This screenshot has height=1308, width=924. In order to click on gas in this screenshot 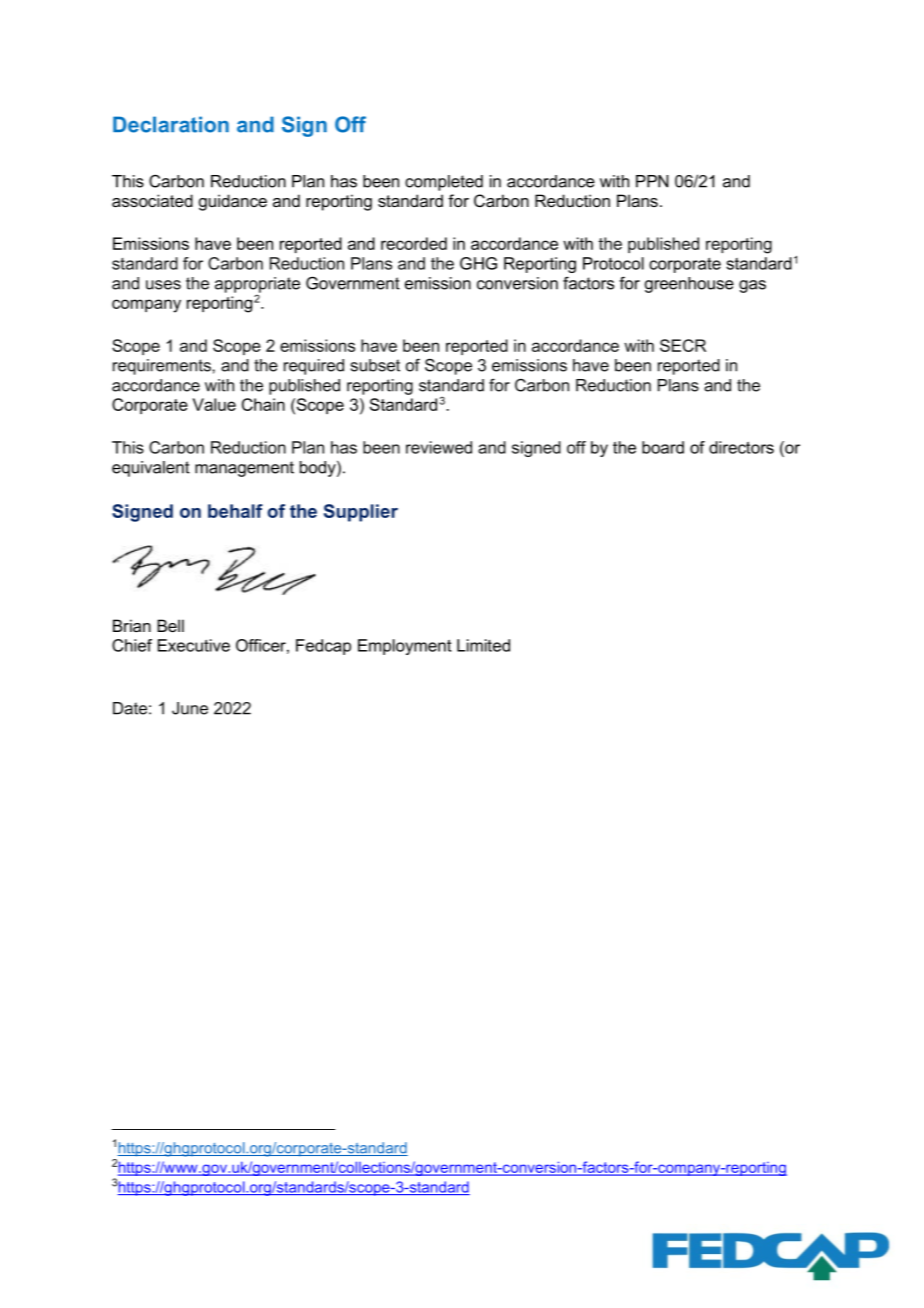, I will do `click(752, 286)`.
